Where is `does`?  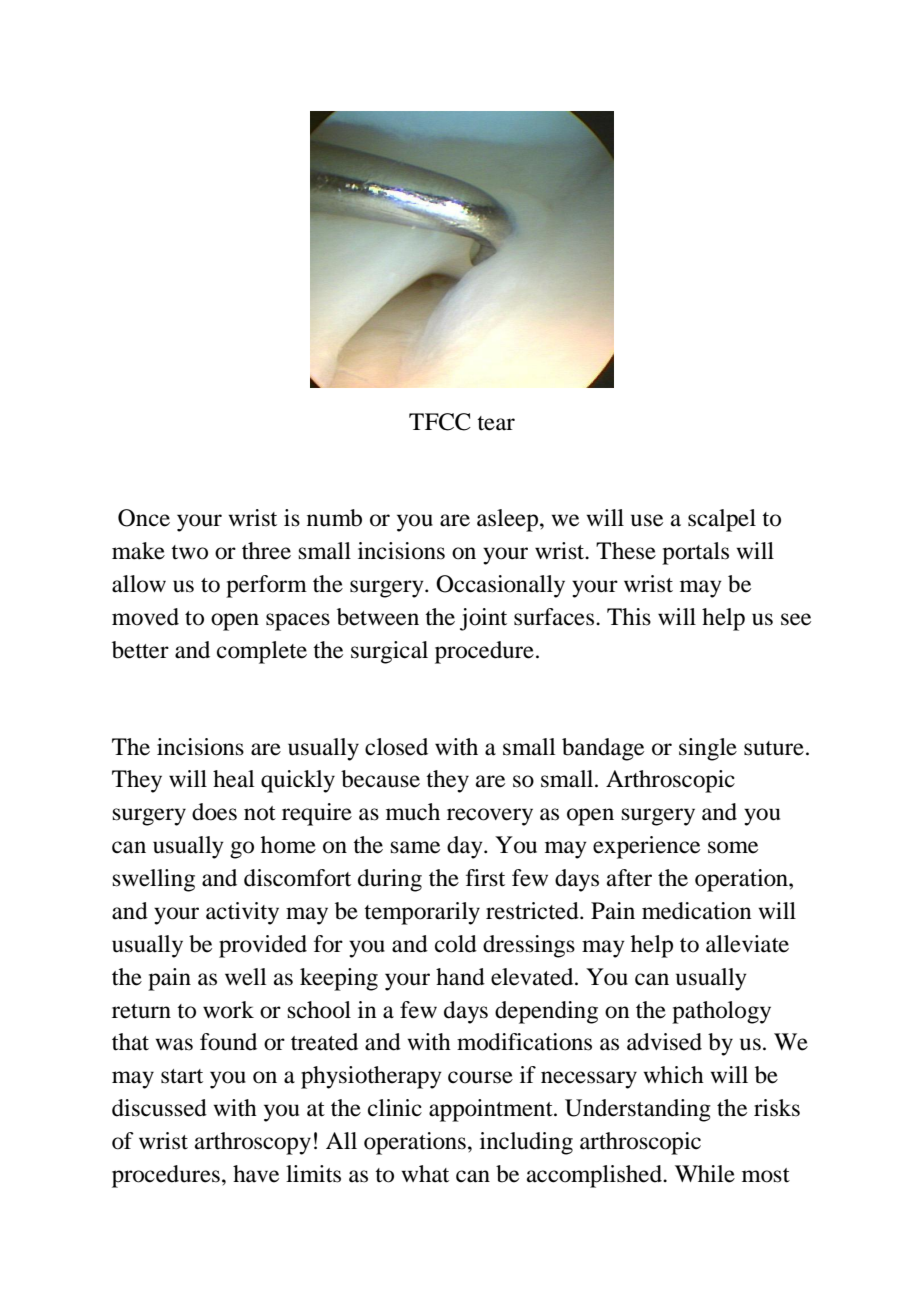 does is located at coordinates (214, 812).
